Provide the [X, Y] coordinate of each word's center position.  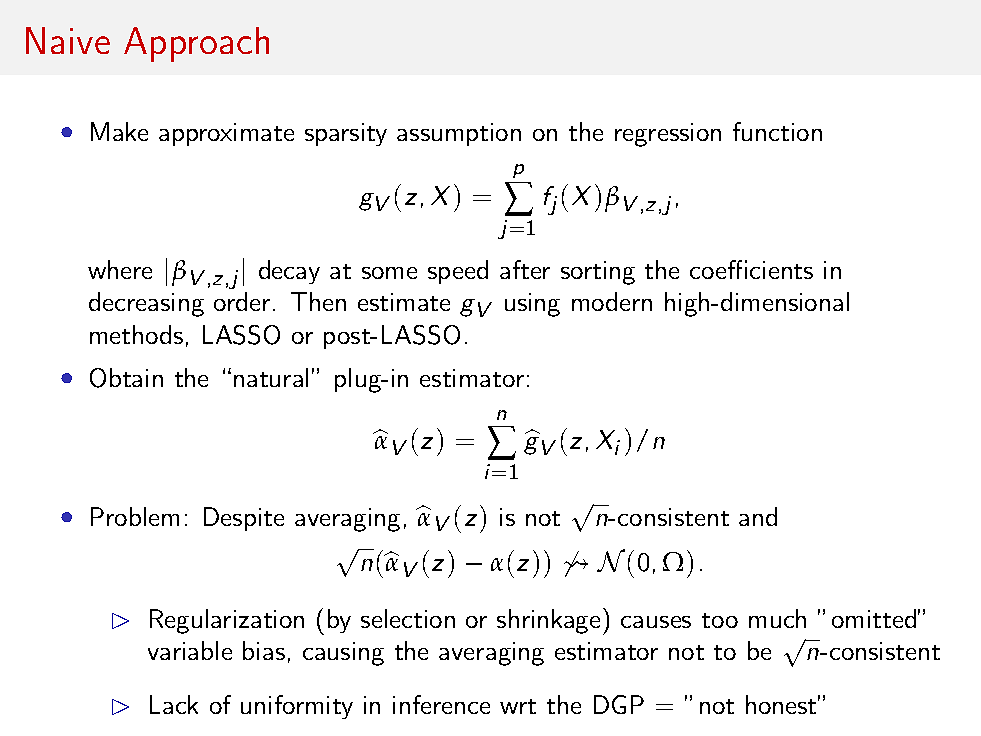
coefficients [751, 269]
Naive [68, 40]
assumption [459, 134]
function [777, 131]
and [758, 516]
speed [458, 272]
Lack [174, 704]
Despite [244, 519]
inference [441, 704]
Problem [135, 516]
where [120, 269]
